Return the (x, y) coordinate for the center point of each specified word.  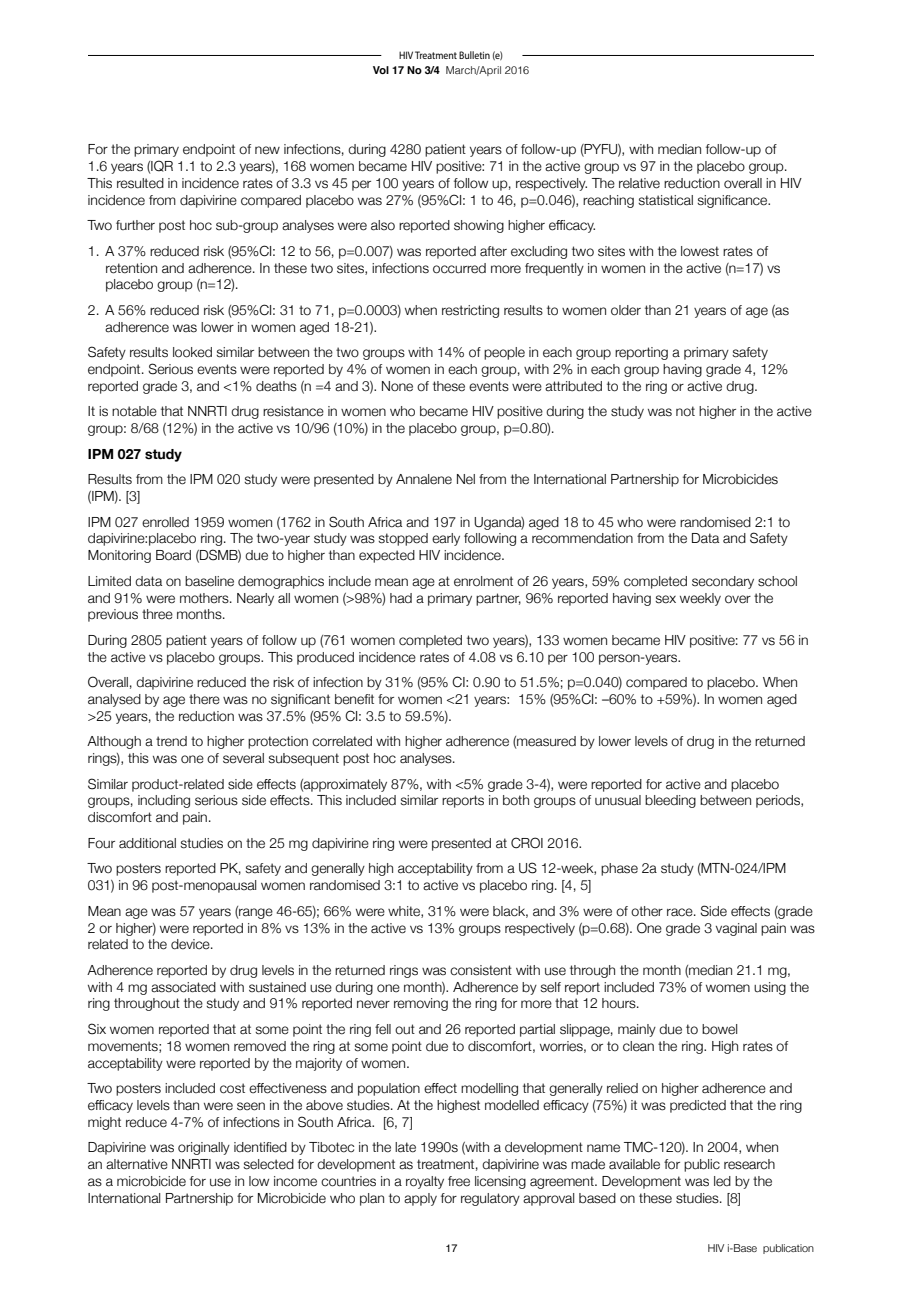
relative (639, 183)
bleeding (670, 801)
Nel (466, 479)
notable (134, 411)
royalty (425, 1182)
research (749, 1164)
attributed (573, 386)
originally (204, 1148)
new (267, 150)
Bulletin (474, 55)
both (516, 800)
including (164, 801)
